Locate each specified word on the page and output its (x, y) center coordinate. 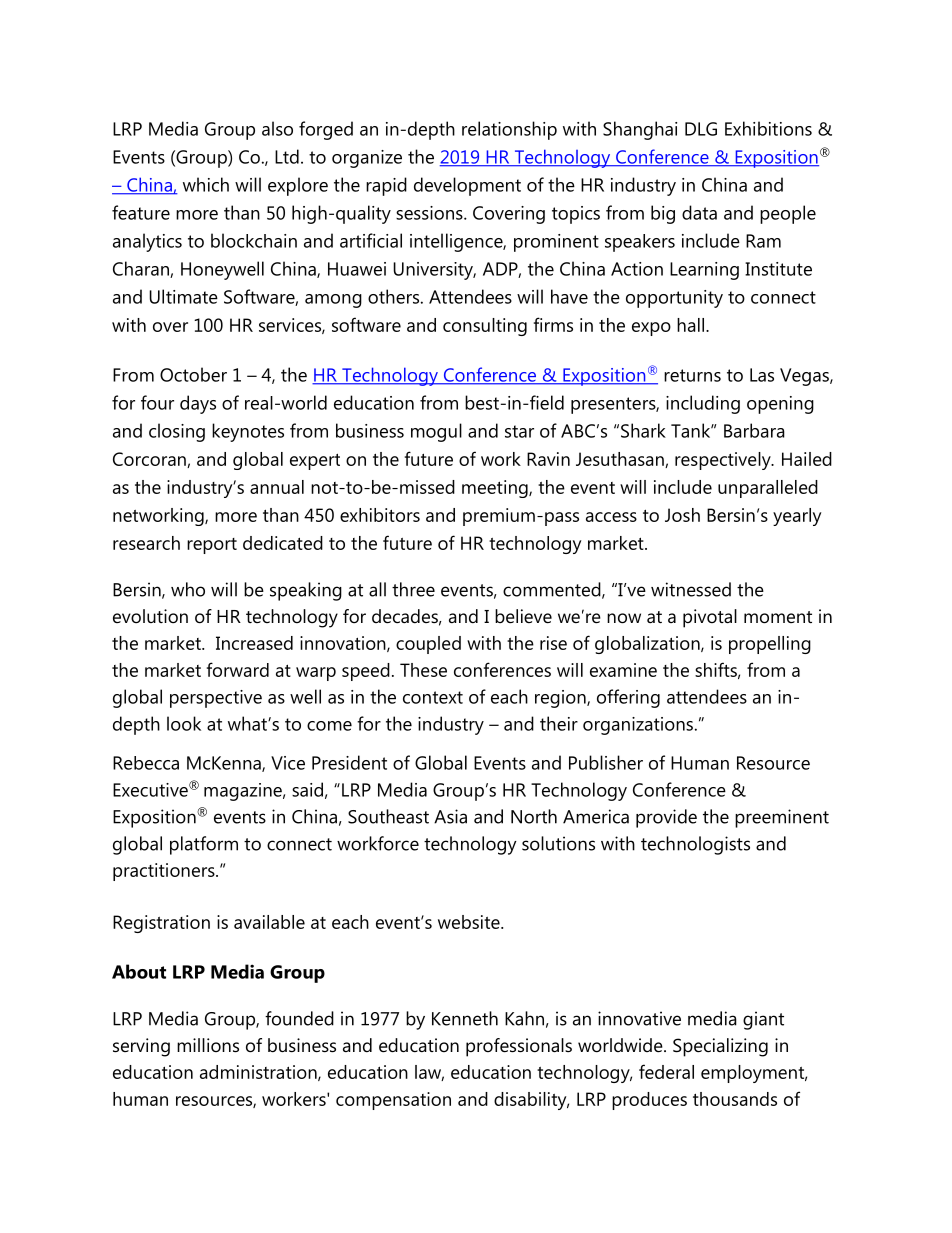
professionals (519, 1047)
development (467, 186)
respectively (724, 461)
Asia (450, 816)
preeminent (782, 818)
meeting (496, 489)
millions (208, 1045)
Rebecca (146, 763)
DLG (701, 129)
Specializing (720, 1047)
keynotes (248, 432)
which (206, 184)
